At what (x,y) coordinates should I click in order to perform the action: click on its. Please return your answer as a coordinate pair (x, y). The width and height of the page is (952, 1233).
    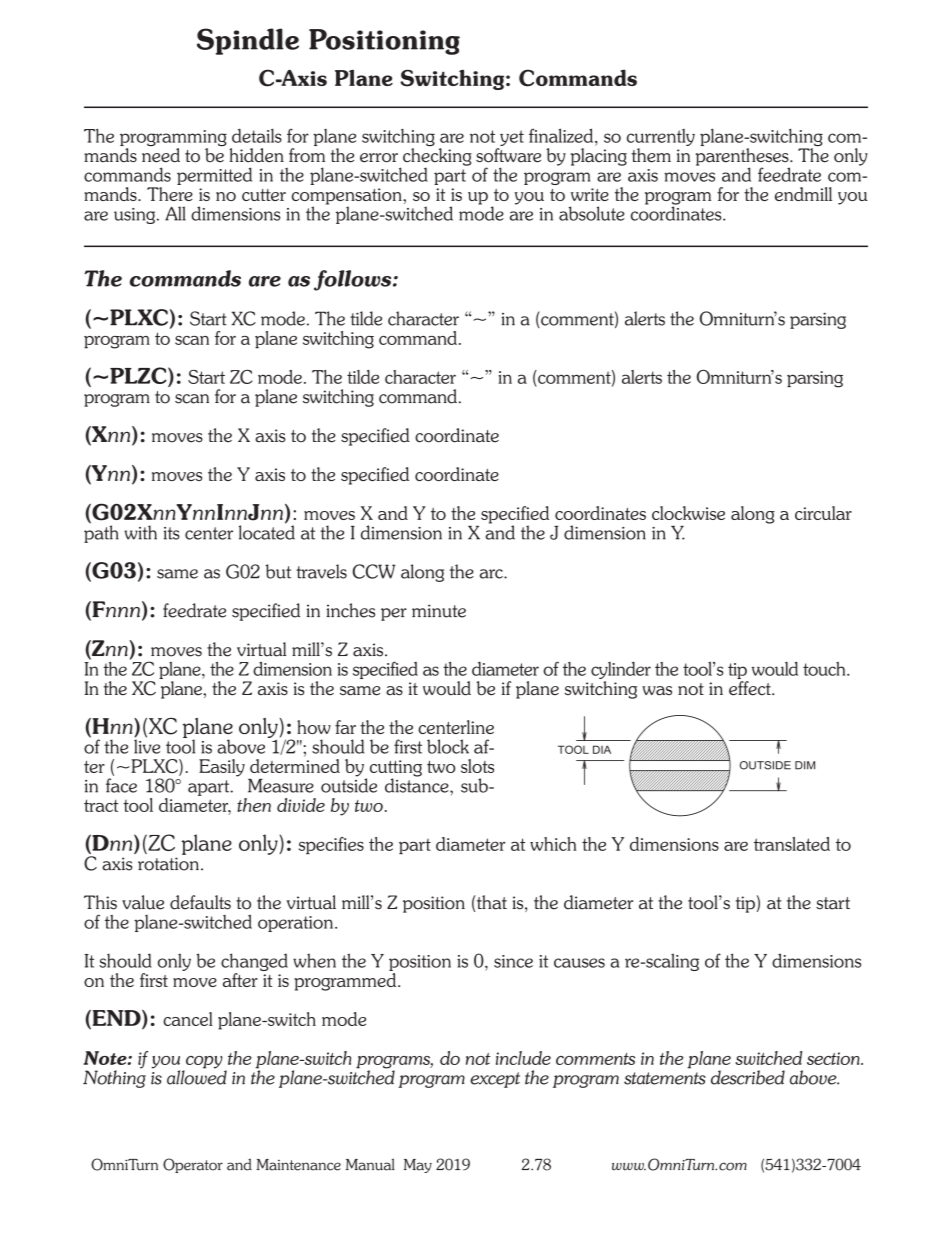
    Looking at the image, I should click on (172, 533).
